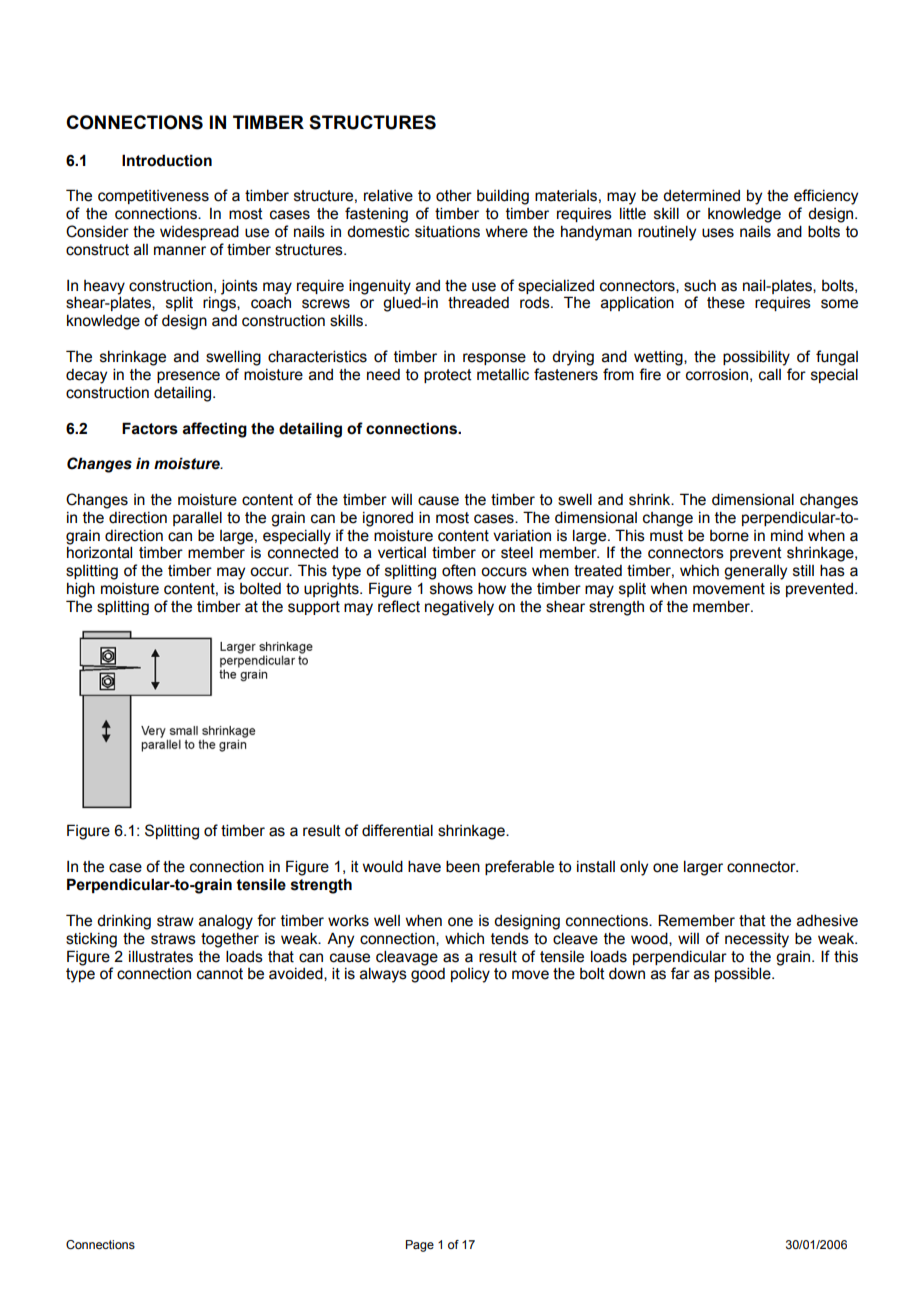  What do you see at coordinates (701, 195) in the document?
I see `determined` at bounding box center [701, 195].
